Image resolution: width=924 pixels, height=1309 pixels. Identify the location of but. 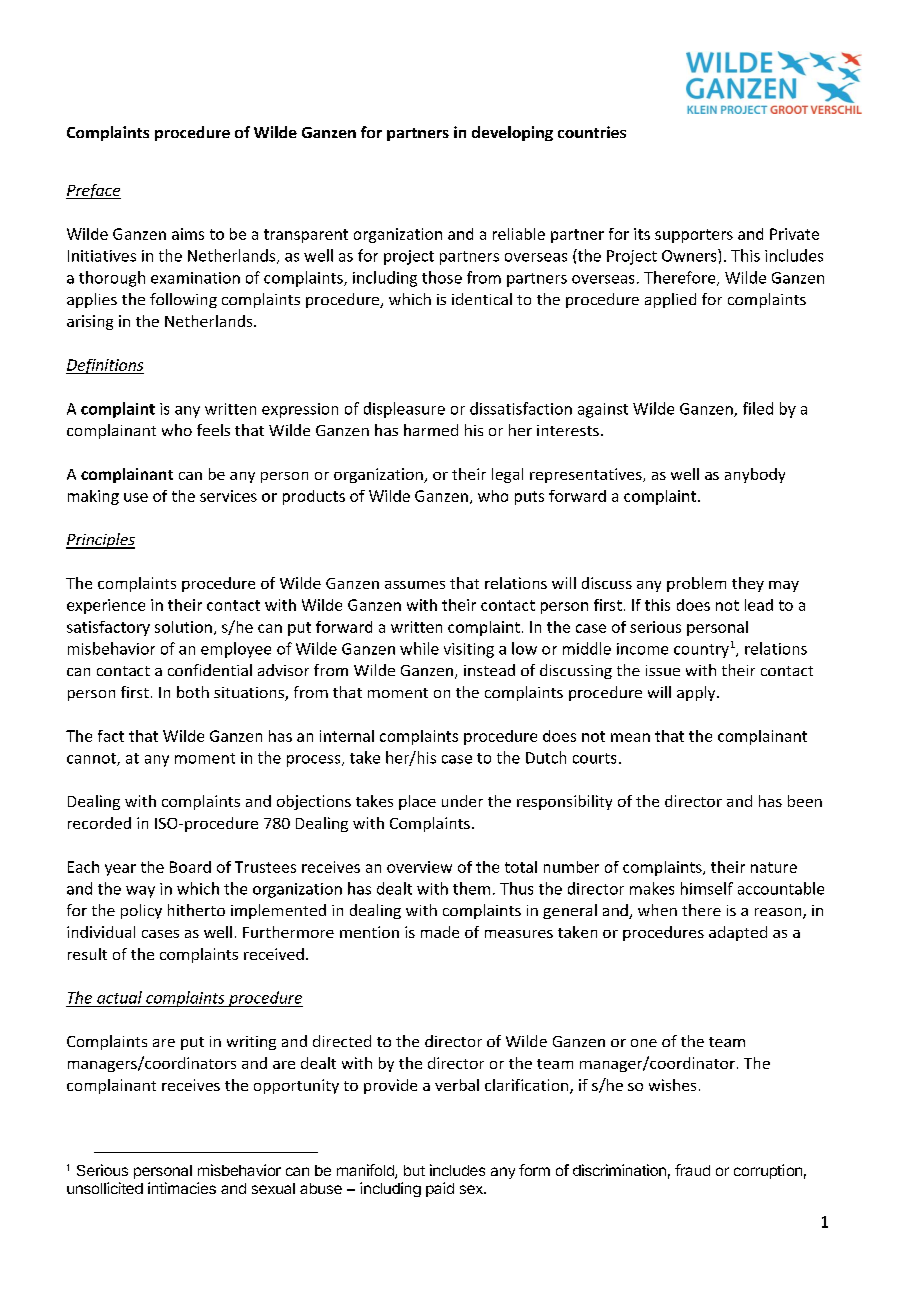
(414, 1170).
